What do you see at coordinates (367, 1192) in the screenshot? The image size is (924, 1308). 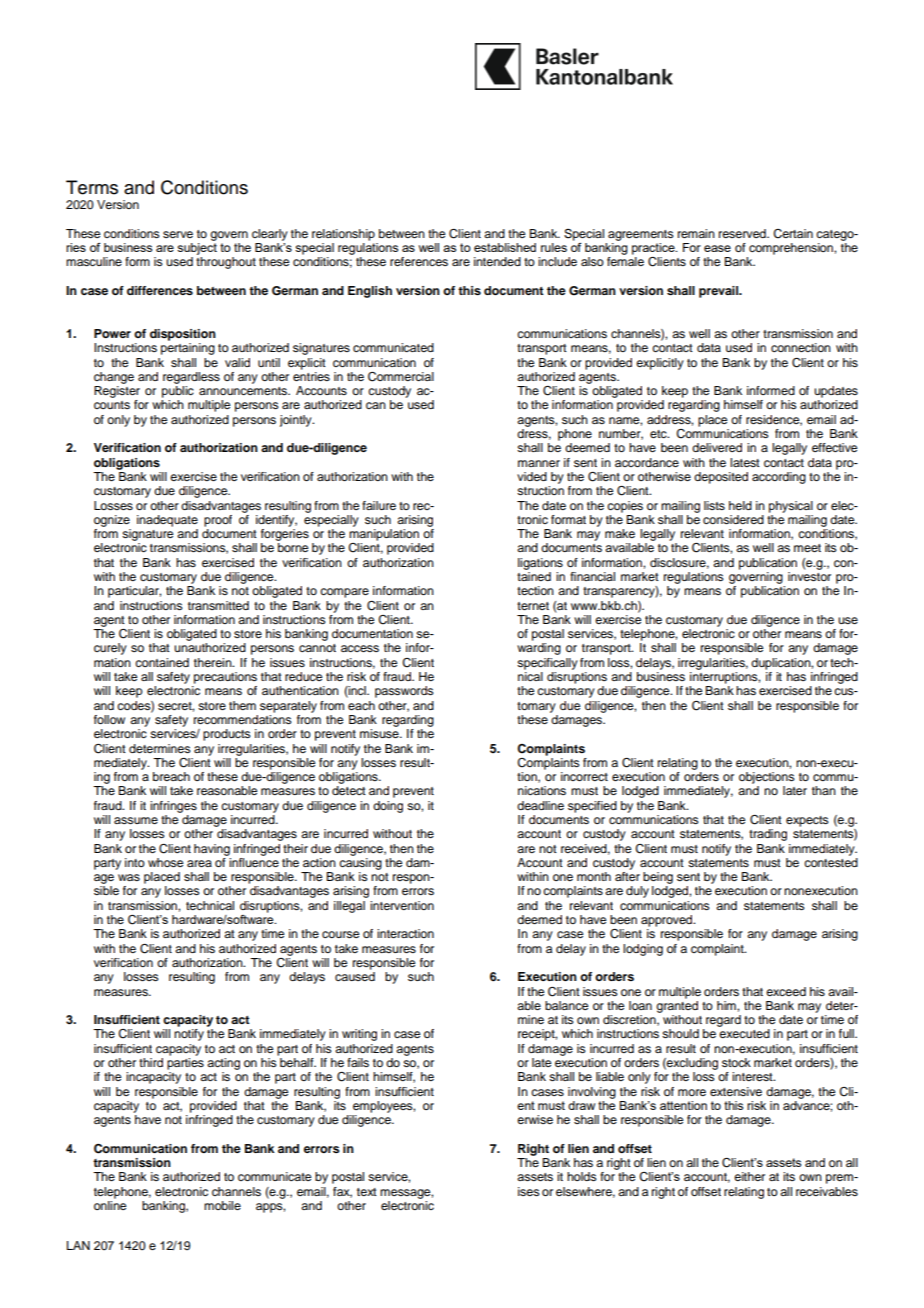 I see `text` at bounding box center [367, 1192].
